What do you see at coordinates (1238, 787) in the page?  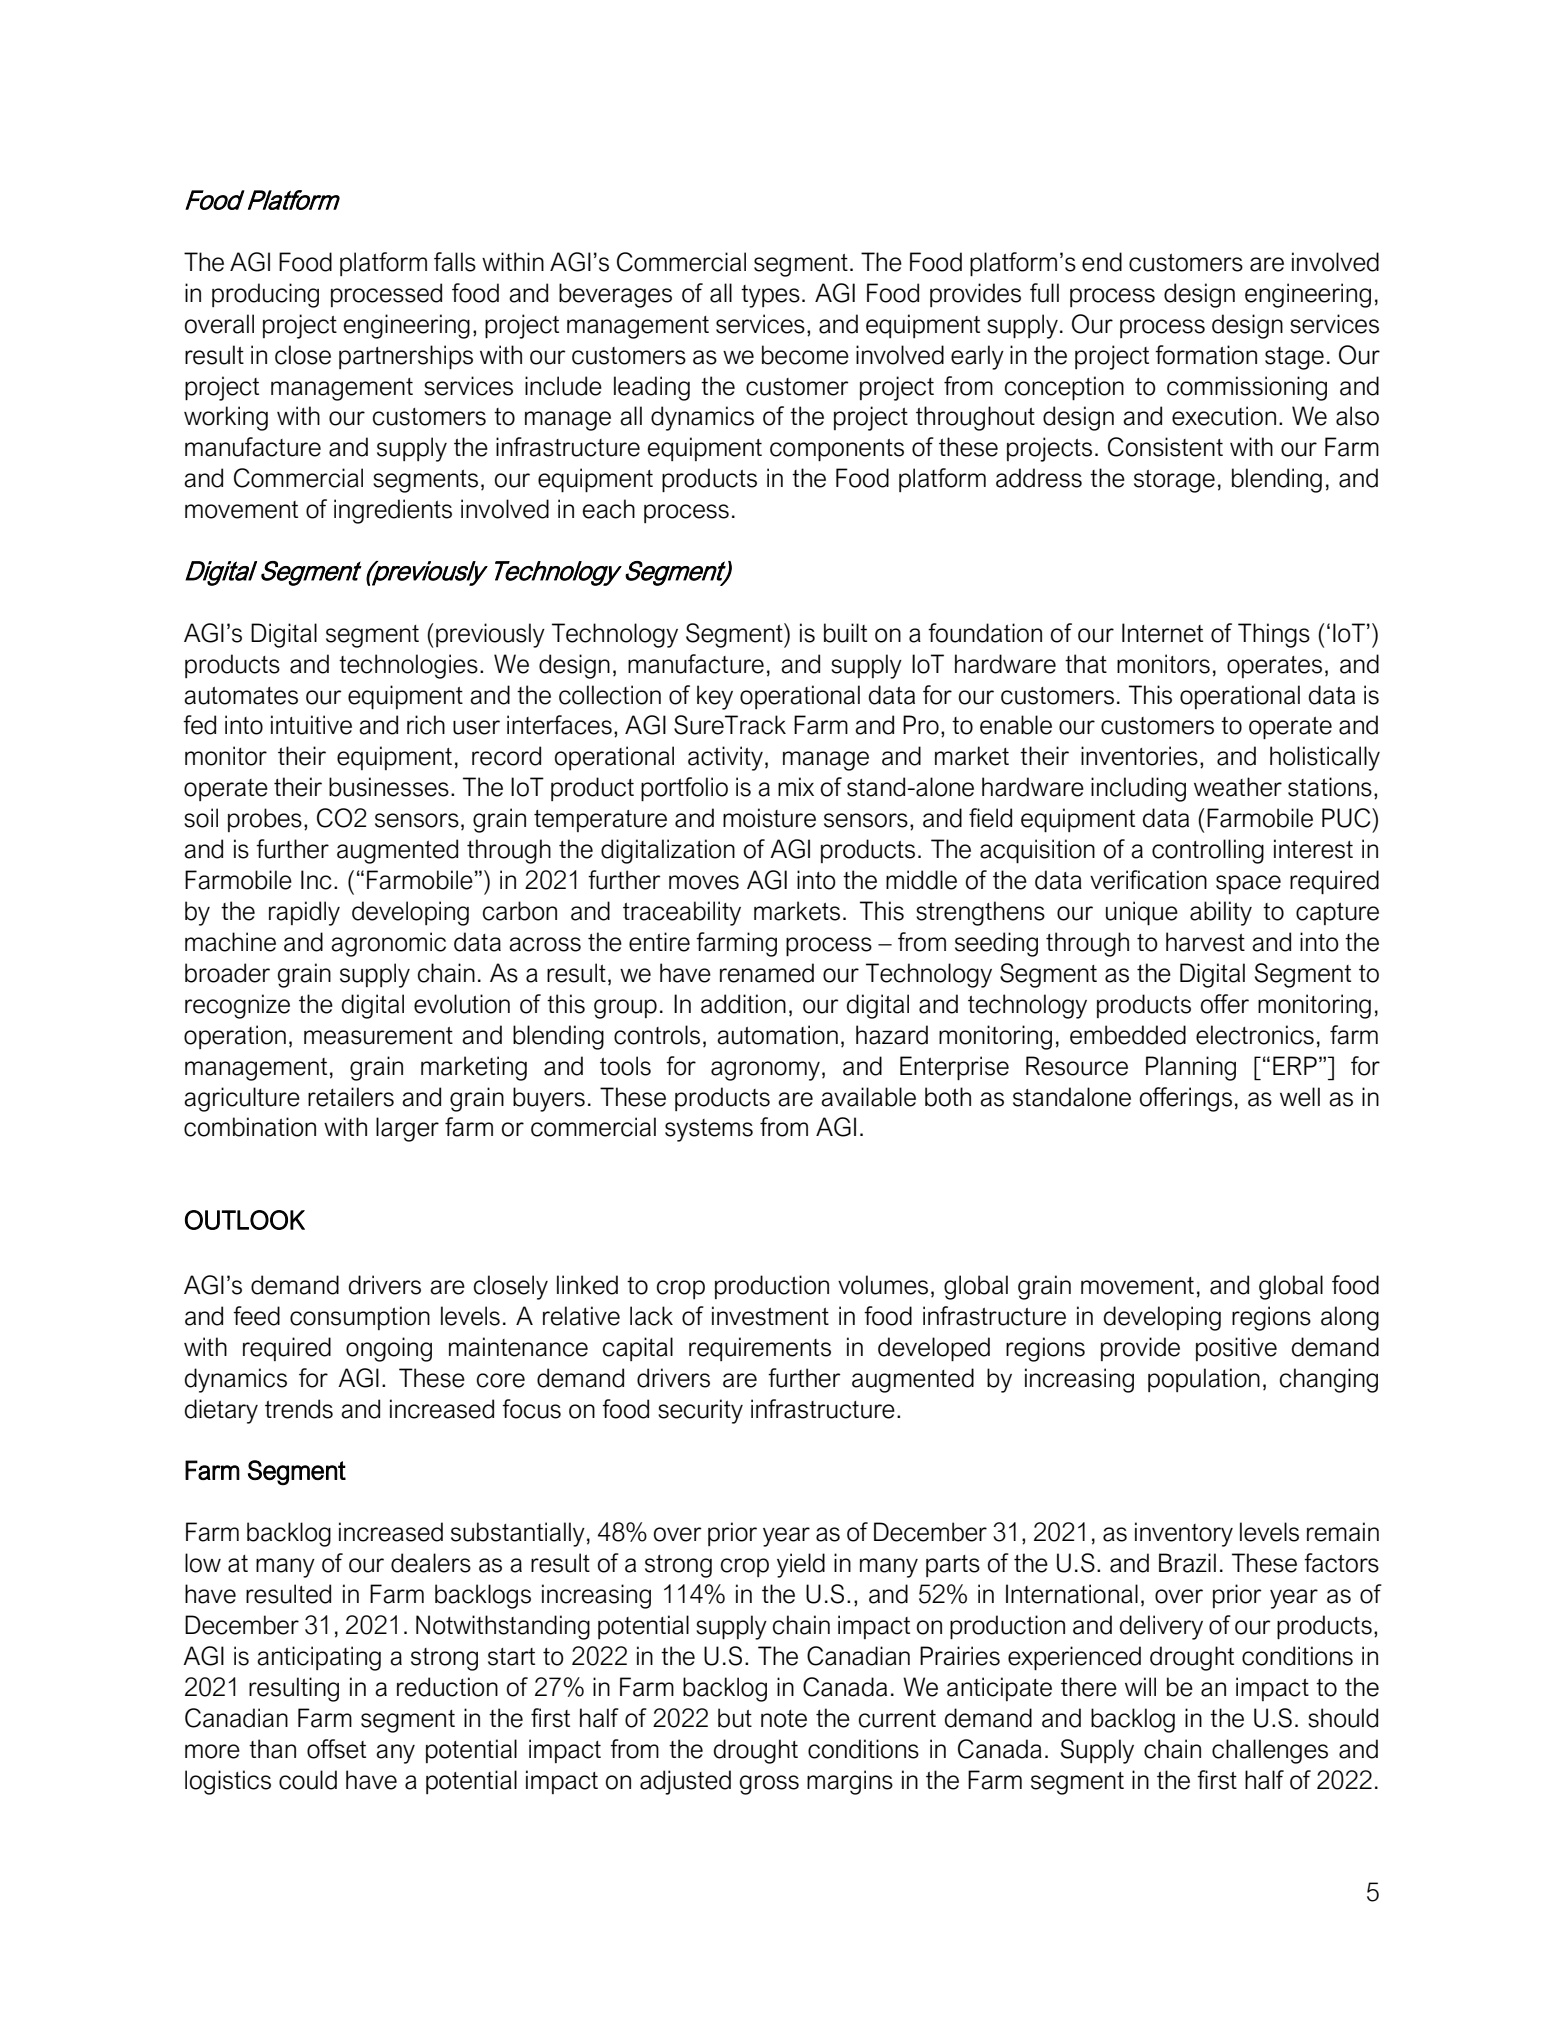 I see `weather` at bounding box center [1238, 787].
